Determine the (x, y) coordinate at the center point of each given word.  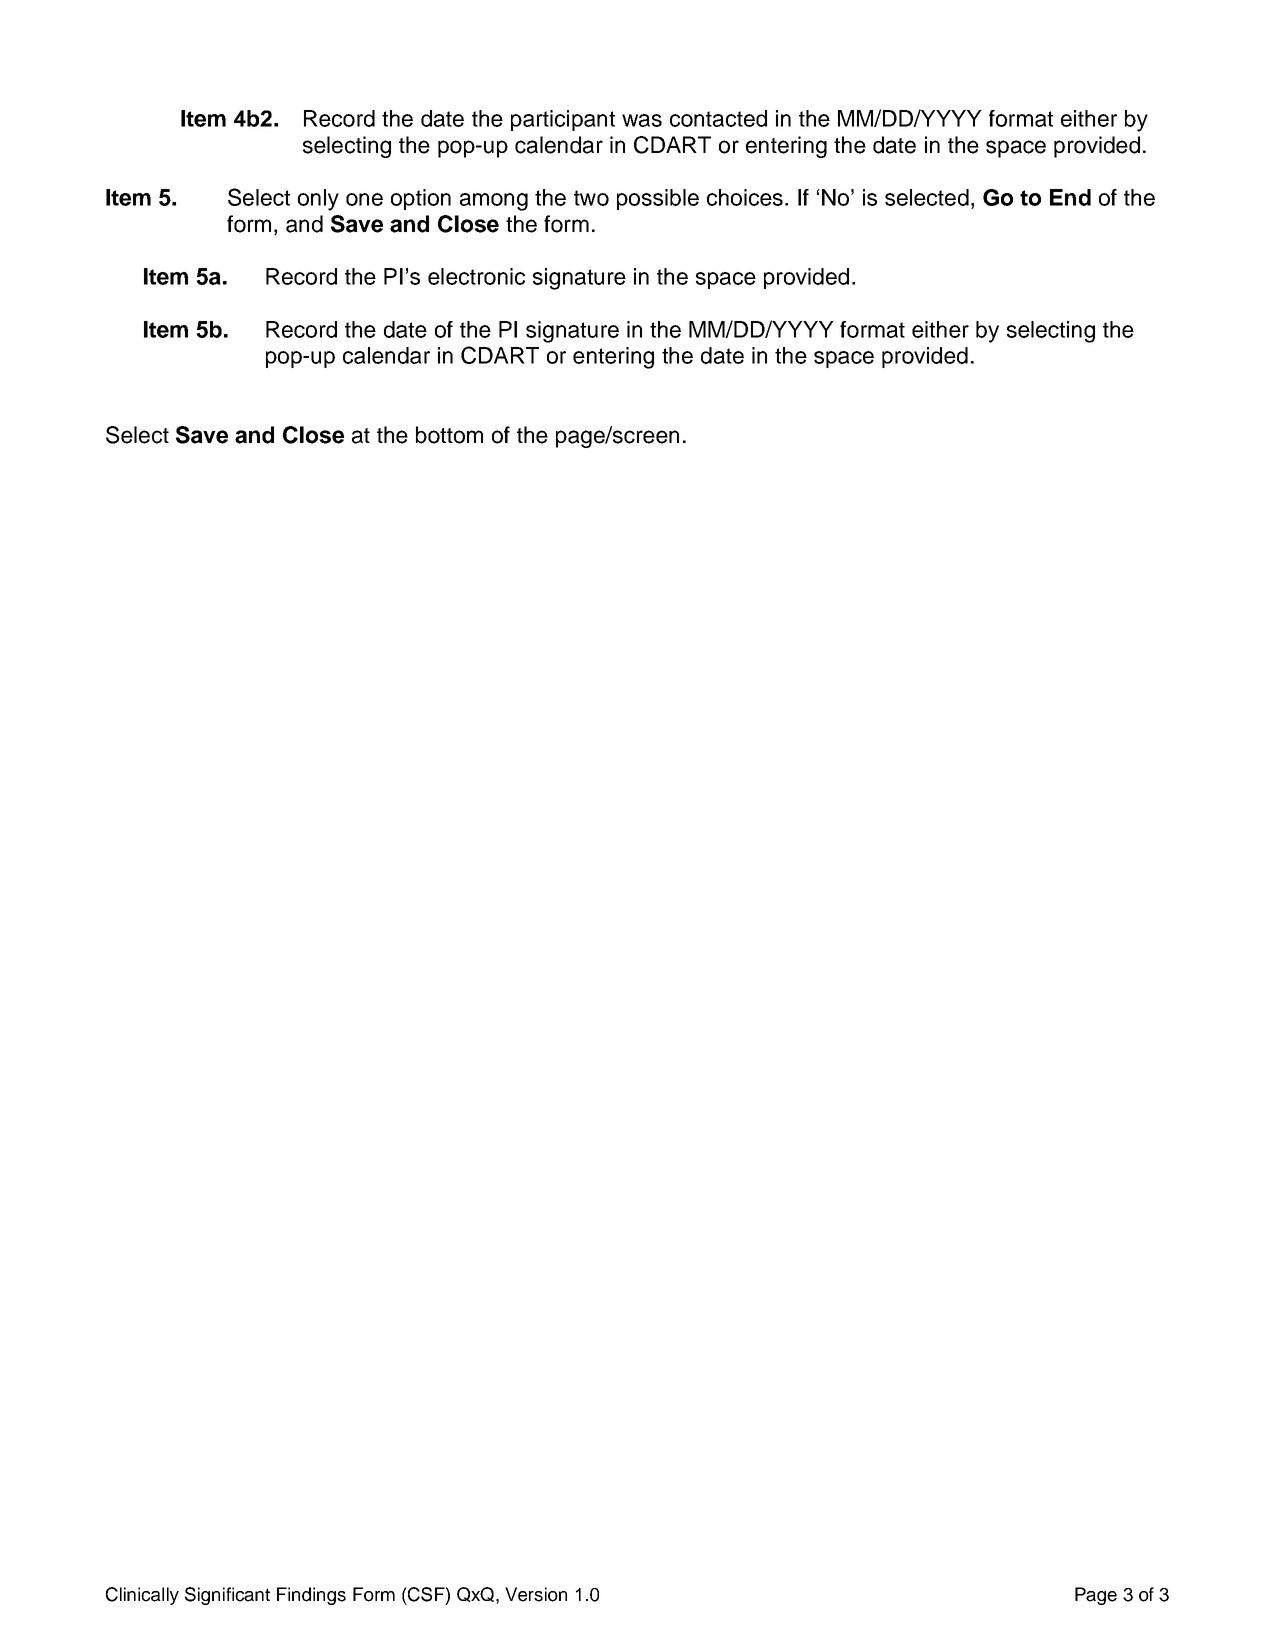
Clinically (142, 1596)
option (421, 199)
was (642, 120)
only (318, 200)
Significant (227, 1596)
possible (658, 199)
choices (745, 197)
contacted (718, 118)
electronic (476, 276)
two (591, 198)
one (364, 199)
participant (563, 120)
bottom (449, 435)
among (494, 202)
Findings (311, 1596)
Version (536, 1594)
